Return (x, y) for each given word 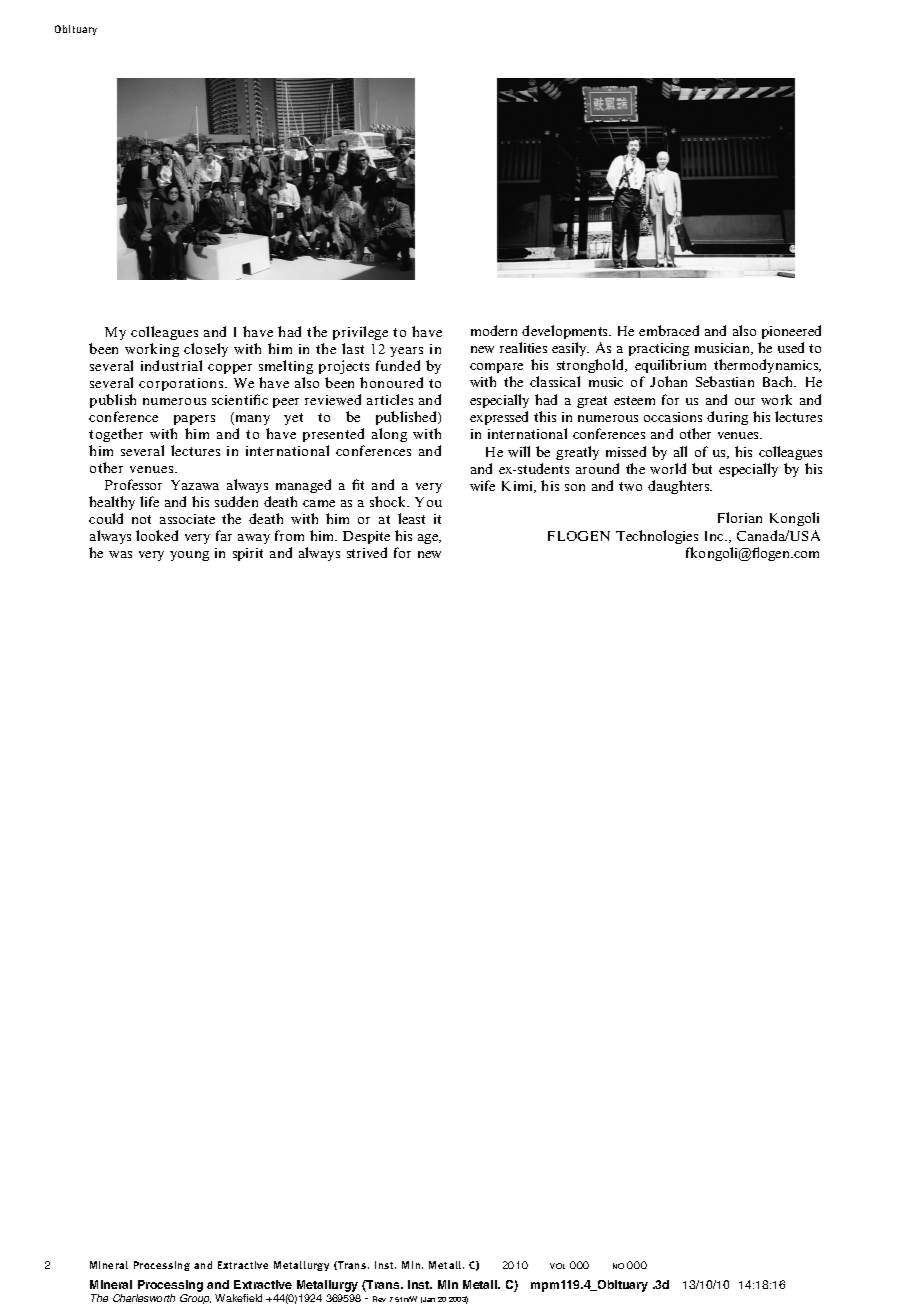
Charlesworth (144, 1298)
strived (367, 552)
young (189, 556)
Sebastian (725, 381)
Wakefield (238, 1298)
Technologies (657, 537)
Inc (715, 536)
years (406, 352)
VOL (557, 1266)
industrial (171, 365)
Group (195, 1299)
